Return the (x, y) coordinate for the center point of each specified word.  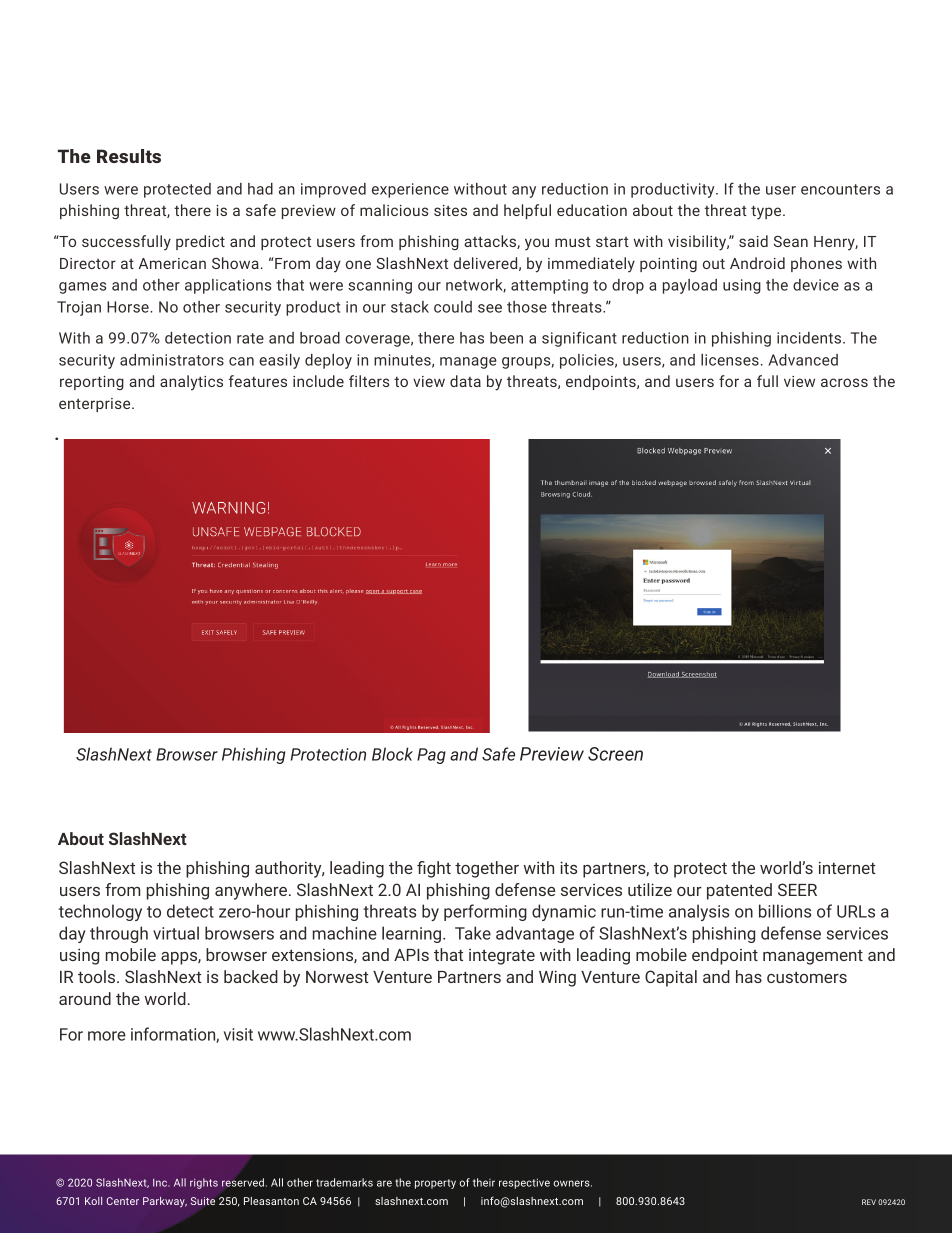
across (844, 382)
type (767, 213)
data (465, 381)
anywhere (251, 891)
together (487, 869)
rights (204, 1183)
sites (450, 210)
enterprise (96, 405)
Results (129, 156)
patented (739, 891)
